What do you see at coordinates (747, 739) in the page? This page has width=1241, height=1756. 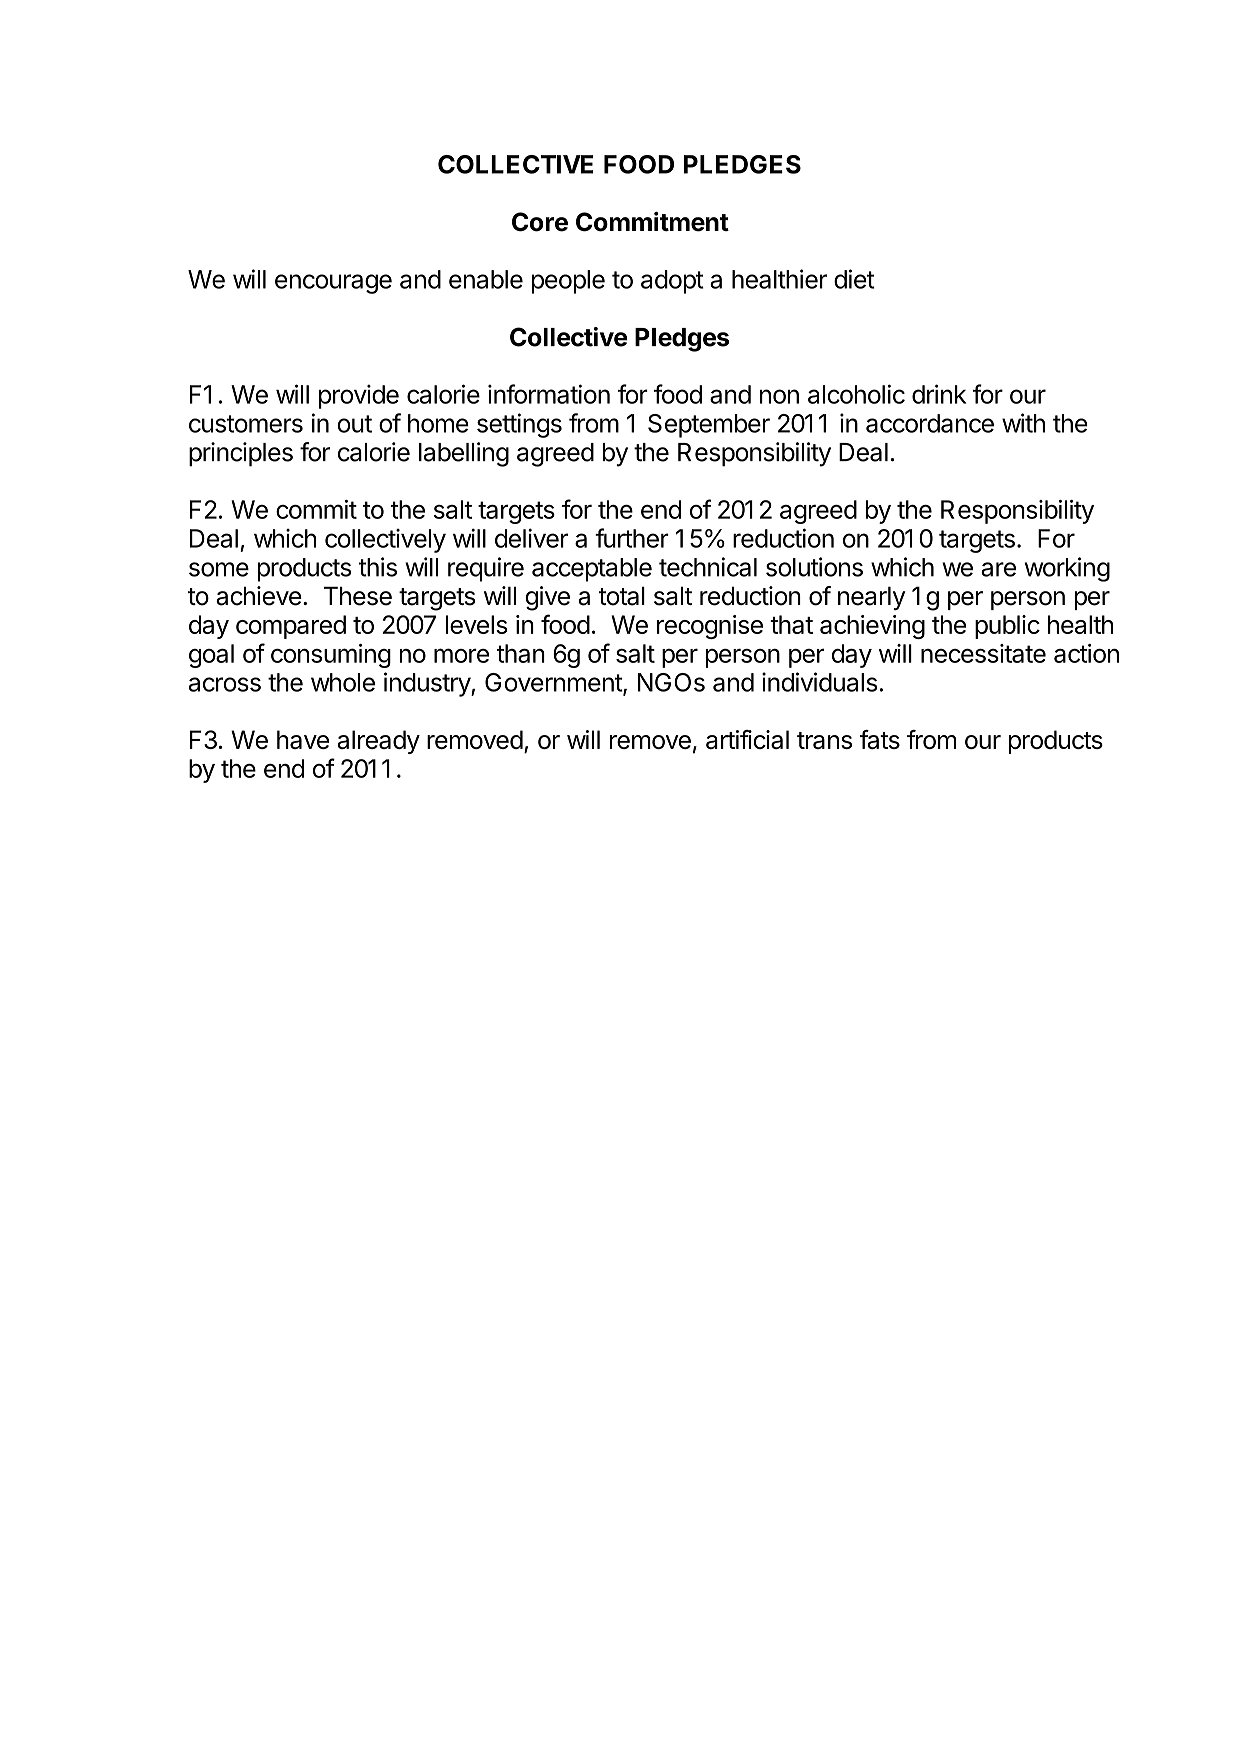 I see `artificial` at bounding box center [747, 739].
